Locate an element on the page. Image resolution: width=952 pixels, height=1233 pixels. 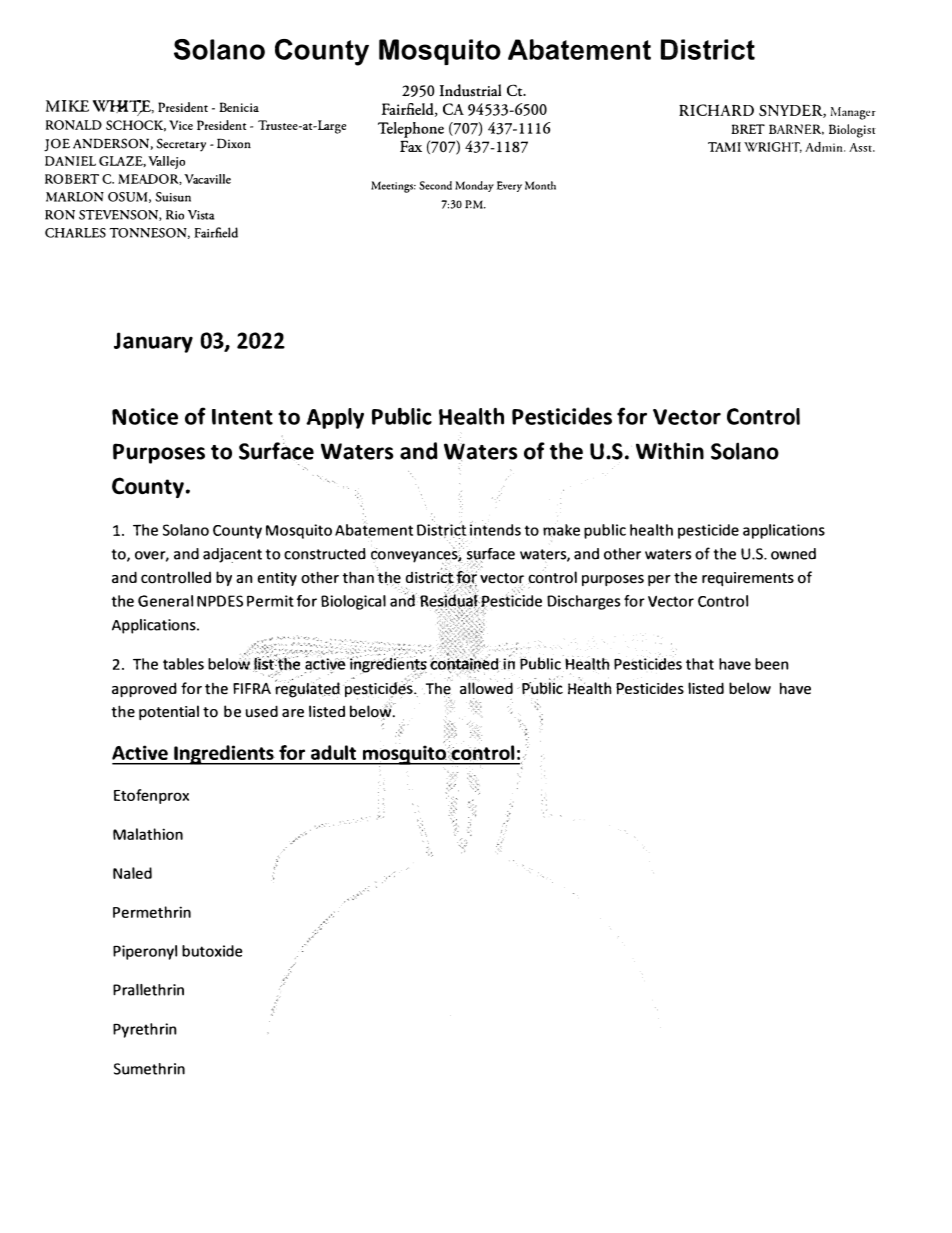
Pyrethrin is located at coordinates (145, 1030).
